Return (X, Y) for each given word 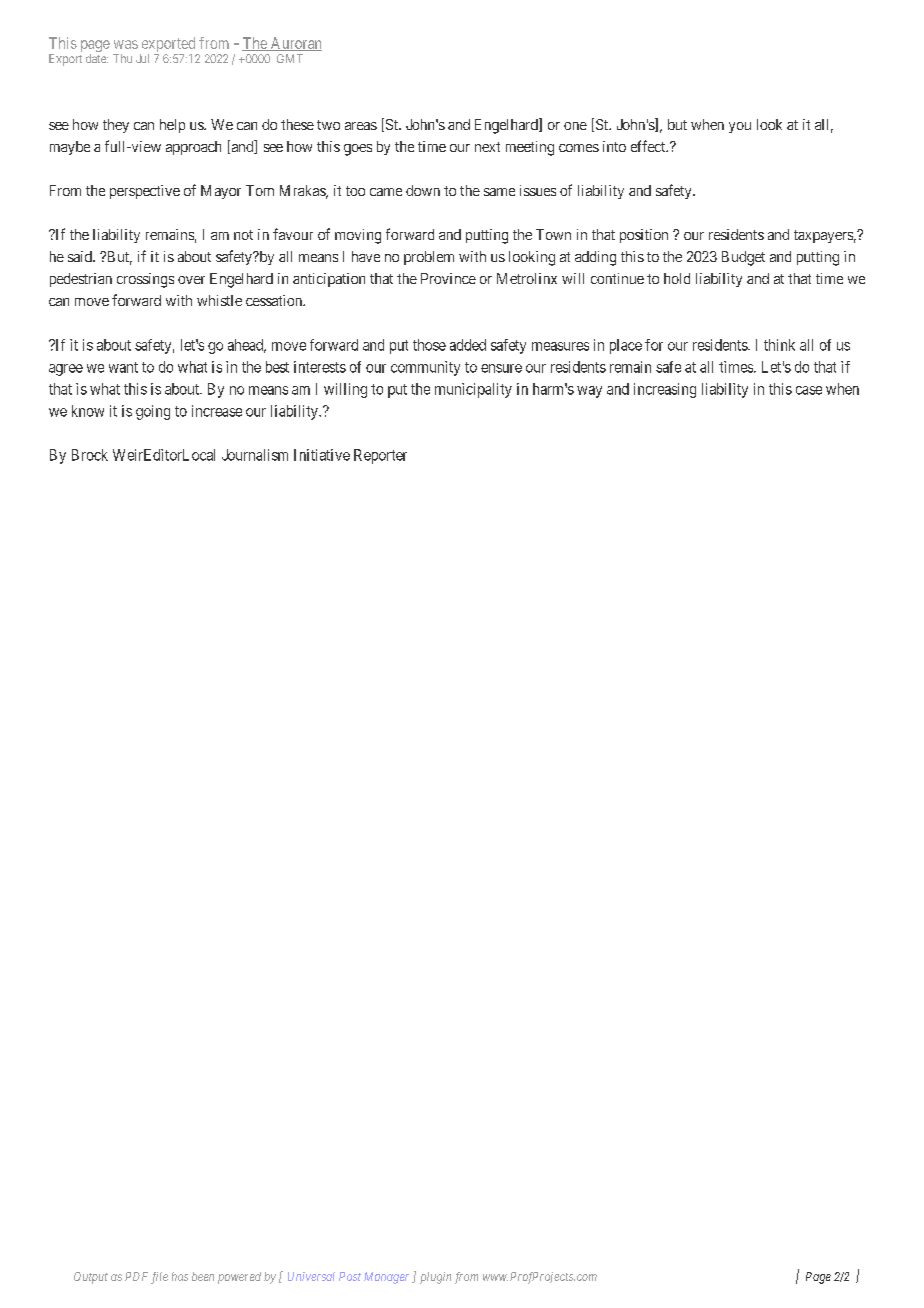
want (123, 367)
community (425, 368)
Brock (90, 455)
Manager (386, 1278)
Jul (142, 58)
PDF (136, 1276)
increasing (665, 390)
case (809, 390)
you (740, 127)
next (487, 147)
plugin (435, 1278)
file (159, 1278)
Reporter (380, 456)
